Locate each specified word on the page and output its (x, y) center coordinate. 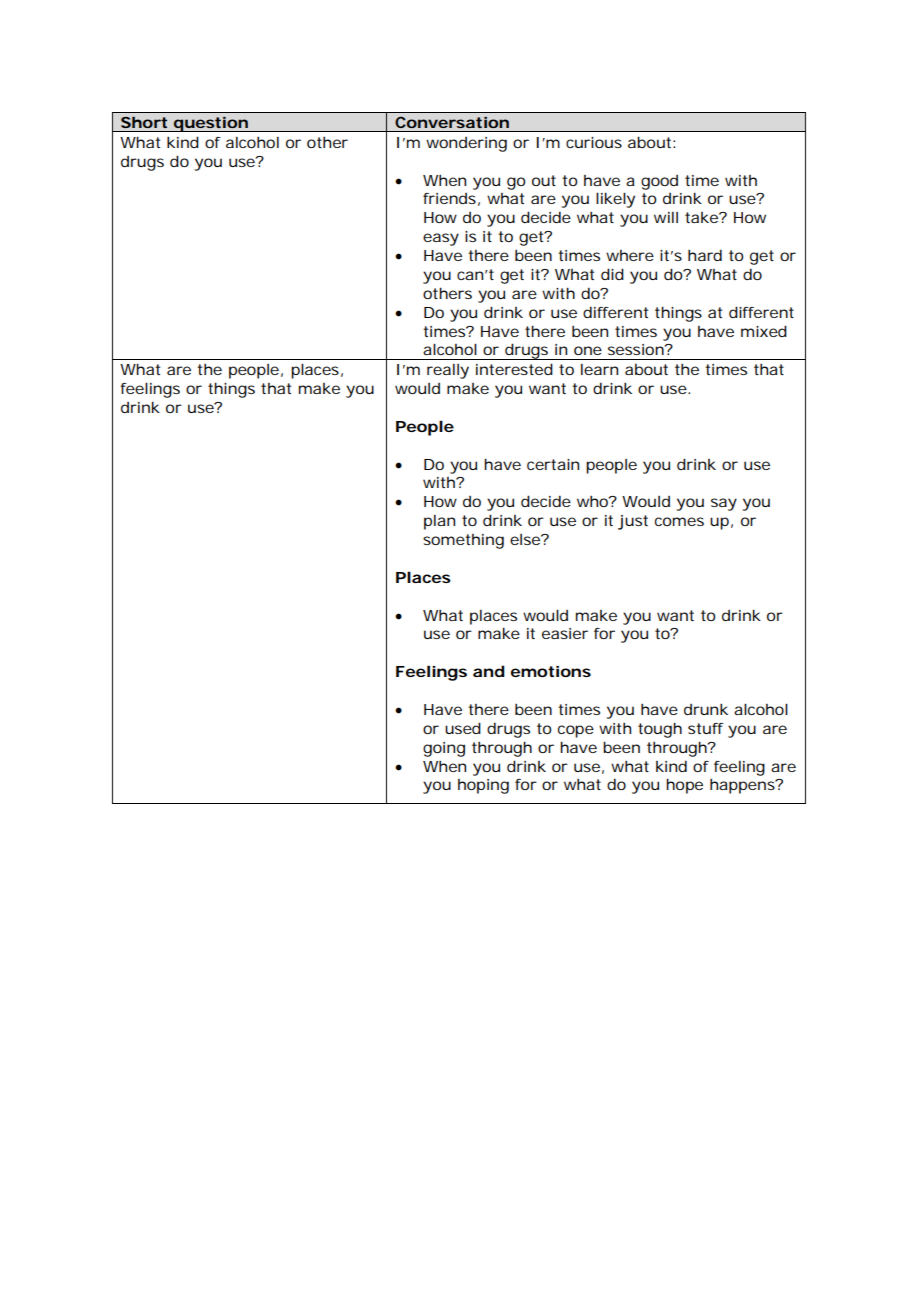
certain (553, 464)
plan (439, 522)
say (724, 504)
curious (594, 142)
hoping (483, 786)
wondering (466, 144)
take (702, 217)
